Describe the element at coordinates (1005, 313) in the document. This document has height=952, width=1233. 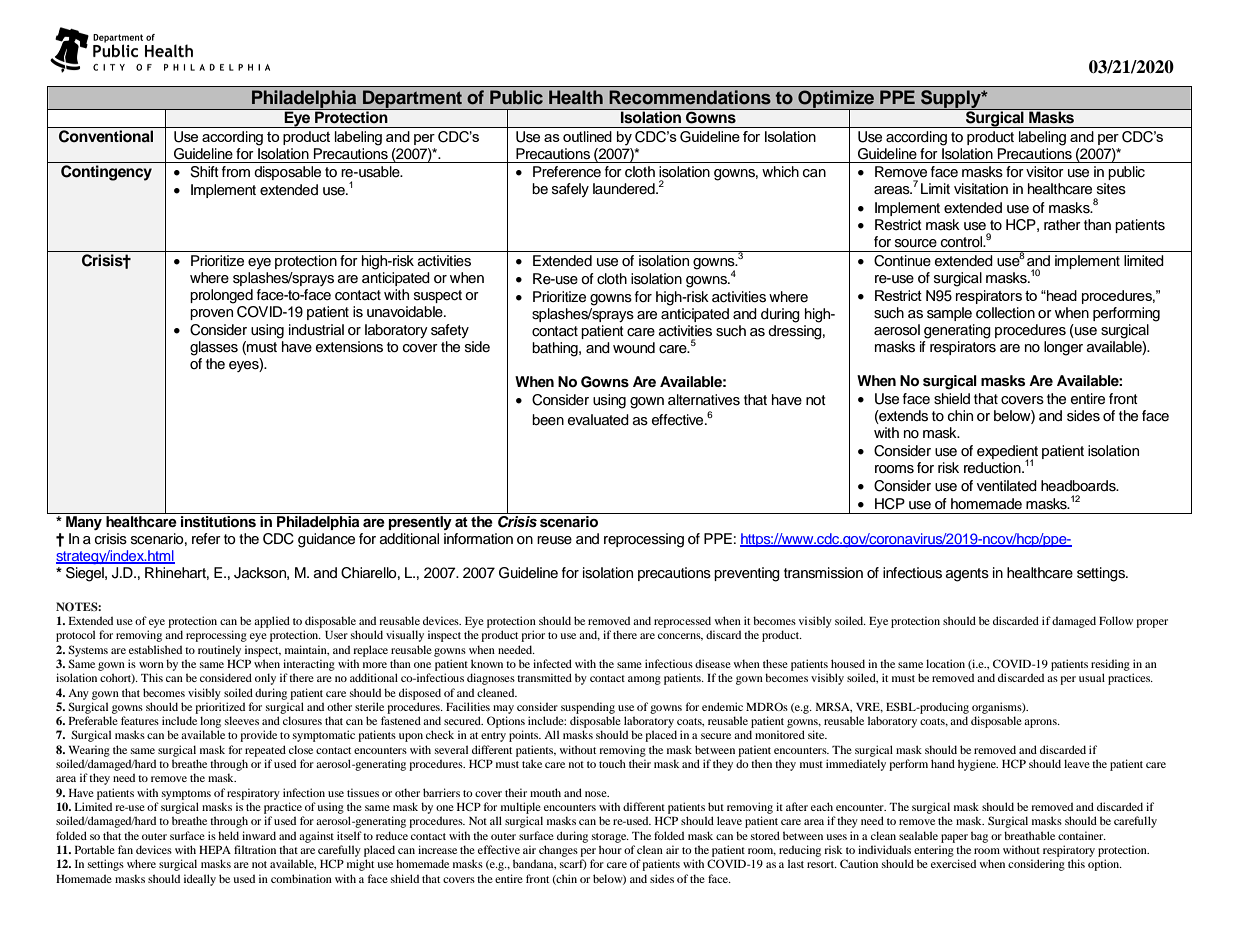
I see `collection` at that location.
